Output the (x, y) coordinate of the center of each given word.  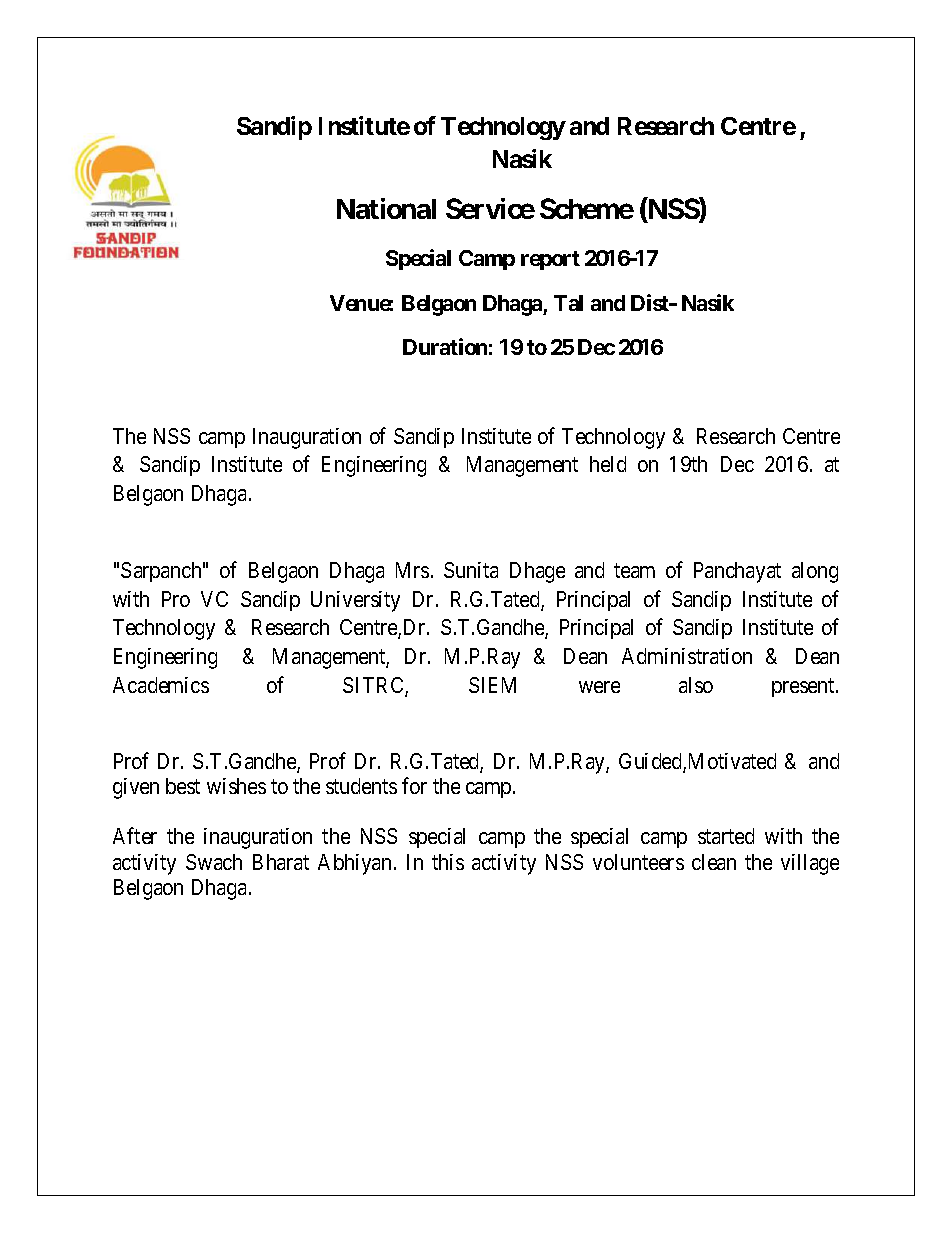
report (550, 260)
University (355, 601)
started (726, 836)
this (448, 862)
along (815, 572)
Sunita (471, 570)
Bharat (281, 862)
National (386, 208)
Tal (568, 303)
